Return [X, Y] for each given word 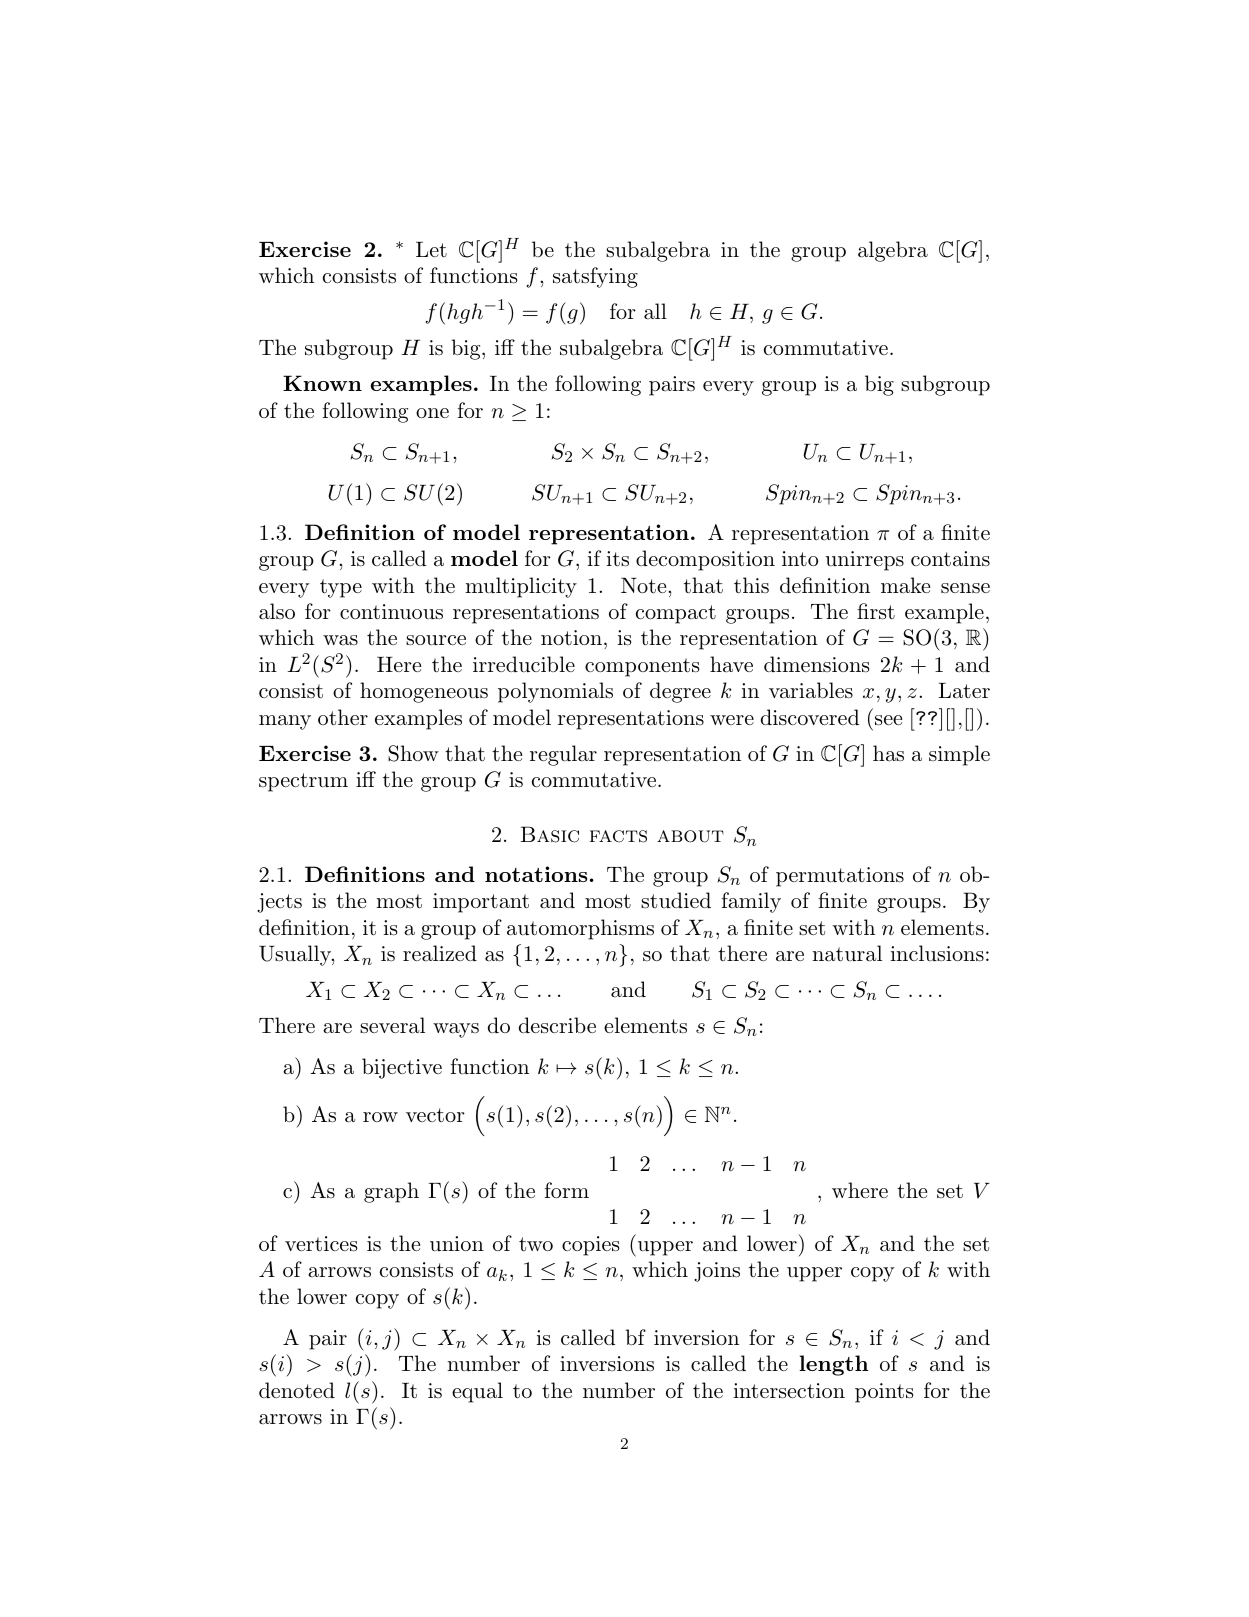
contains [950, 559]
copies [591, 1246]
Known [322, 383]
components [642, 667]
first [876, 611]
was [340, 640]
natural [847, 953]
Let [431, 249]
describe [557, 1025]
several [392, 1025]
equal [477, 1392]
